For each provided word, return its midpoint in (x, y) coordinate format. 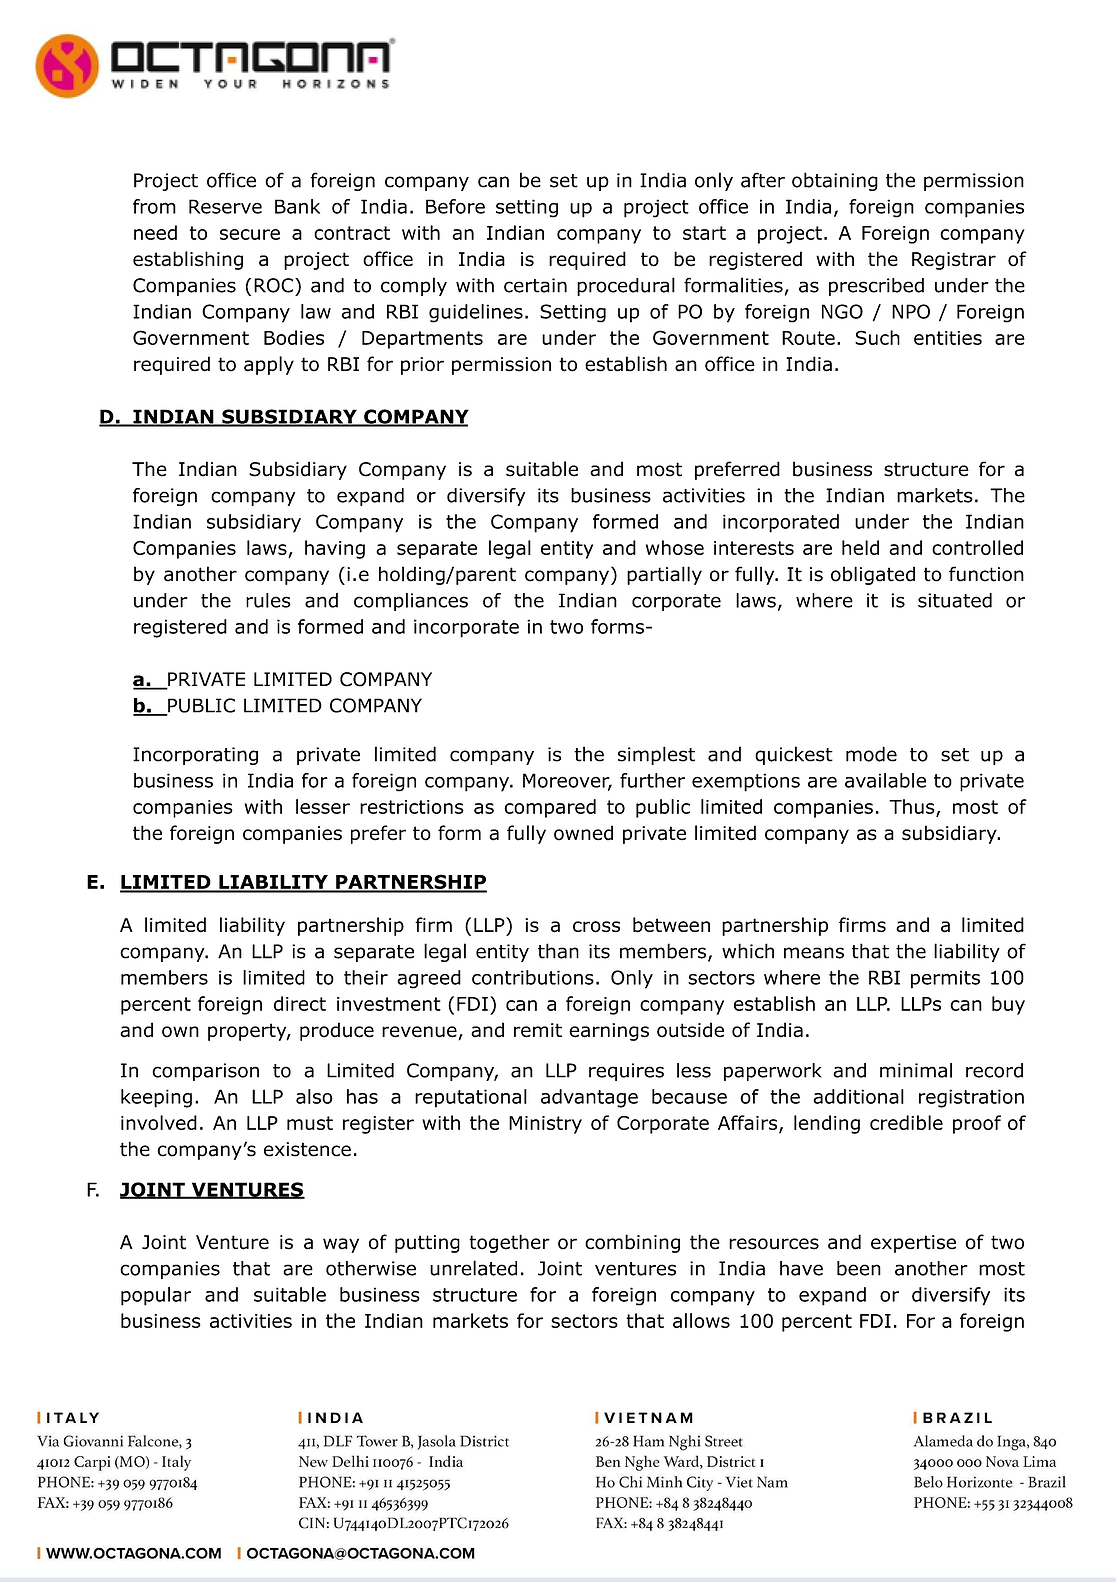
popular (156, 1296)
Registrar (954, 261)
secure (250, 234)
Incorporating (195, 756)
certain (535, 285)
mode (871, 754)
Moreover (567, 781)
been (859, 1268)
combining (632, 1243)
